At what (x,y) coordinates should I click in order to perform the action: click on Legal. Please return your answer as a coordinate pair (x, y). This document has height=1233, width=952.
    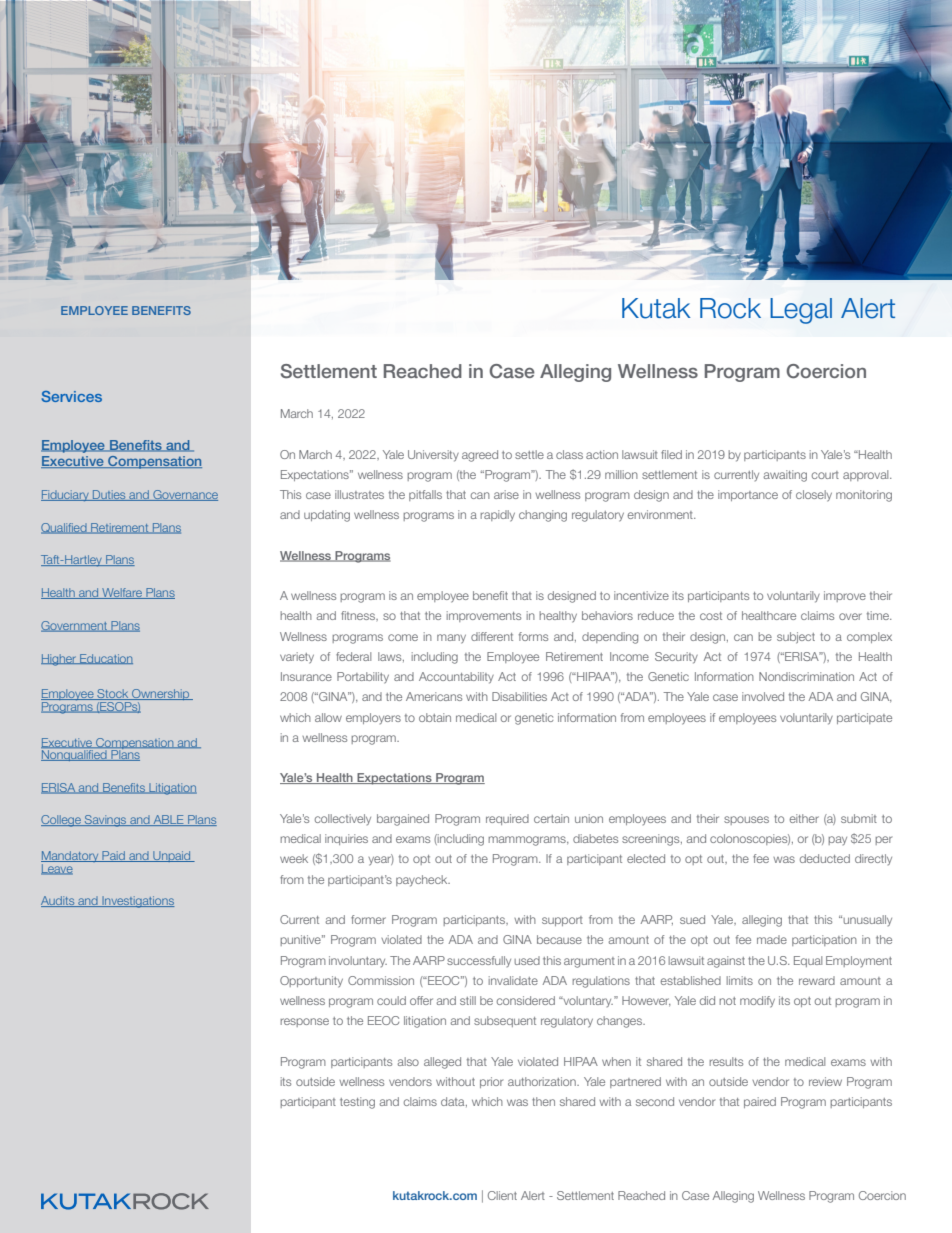
    Looking at the image, I should click on (801, 311).
